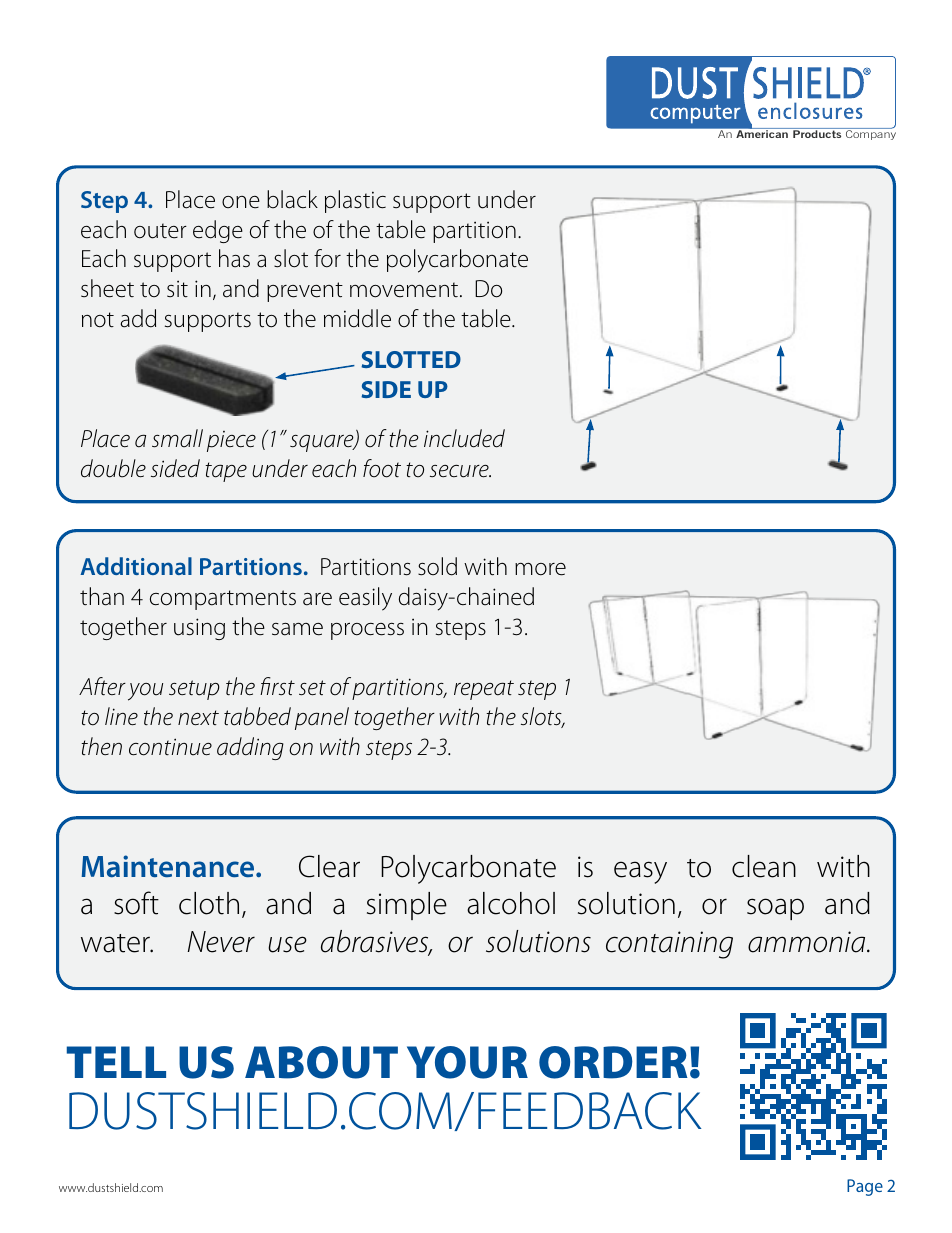 Image resolution: width=952 pixels, height=1233 pixels. I want to click on Products, so click(817, 134).
